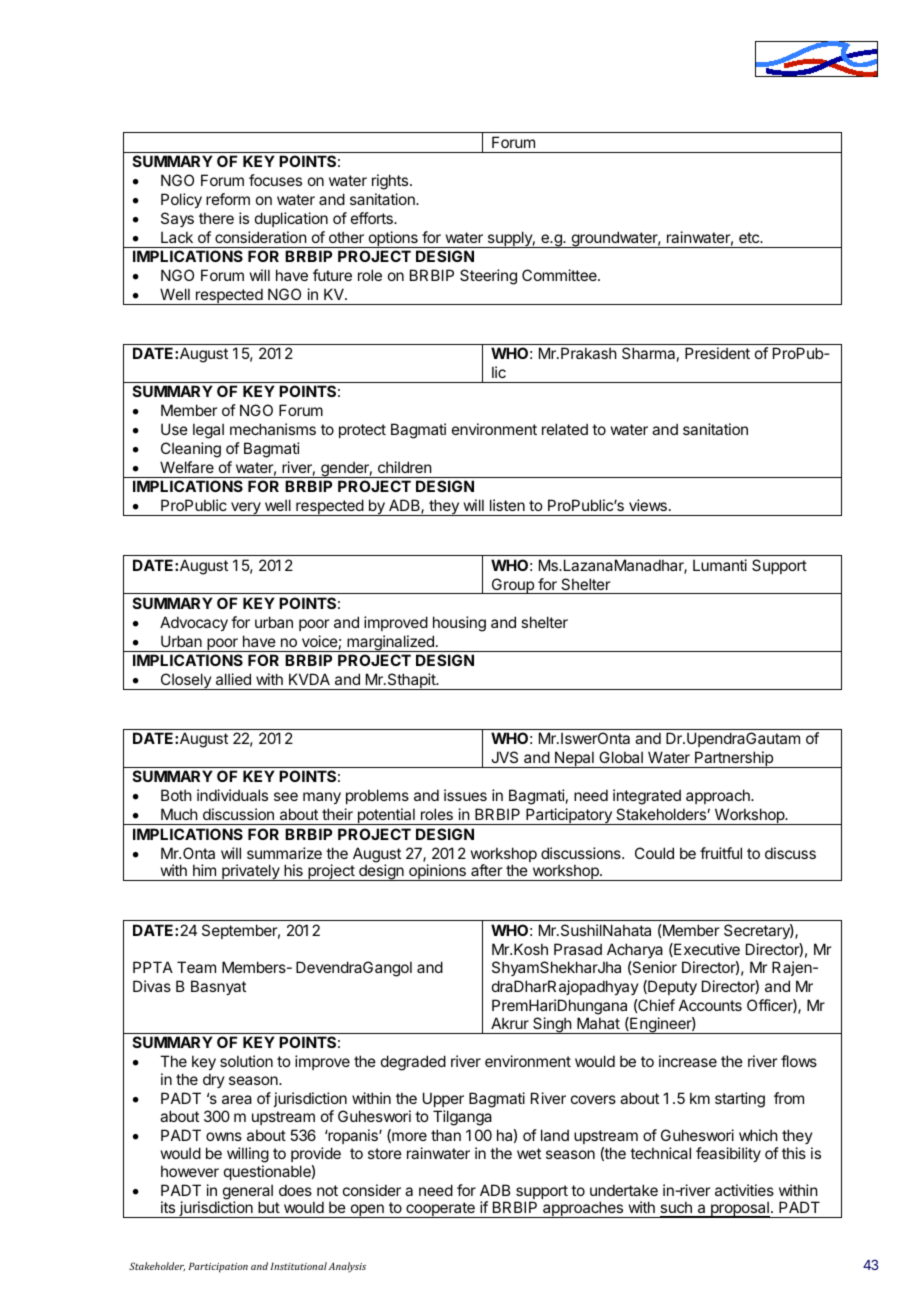 The image size is (924, 1308). What do you see at coordinates (488, 277) in the screenshot?
I see `Steering` at bounding box center [488, 277].
